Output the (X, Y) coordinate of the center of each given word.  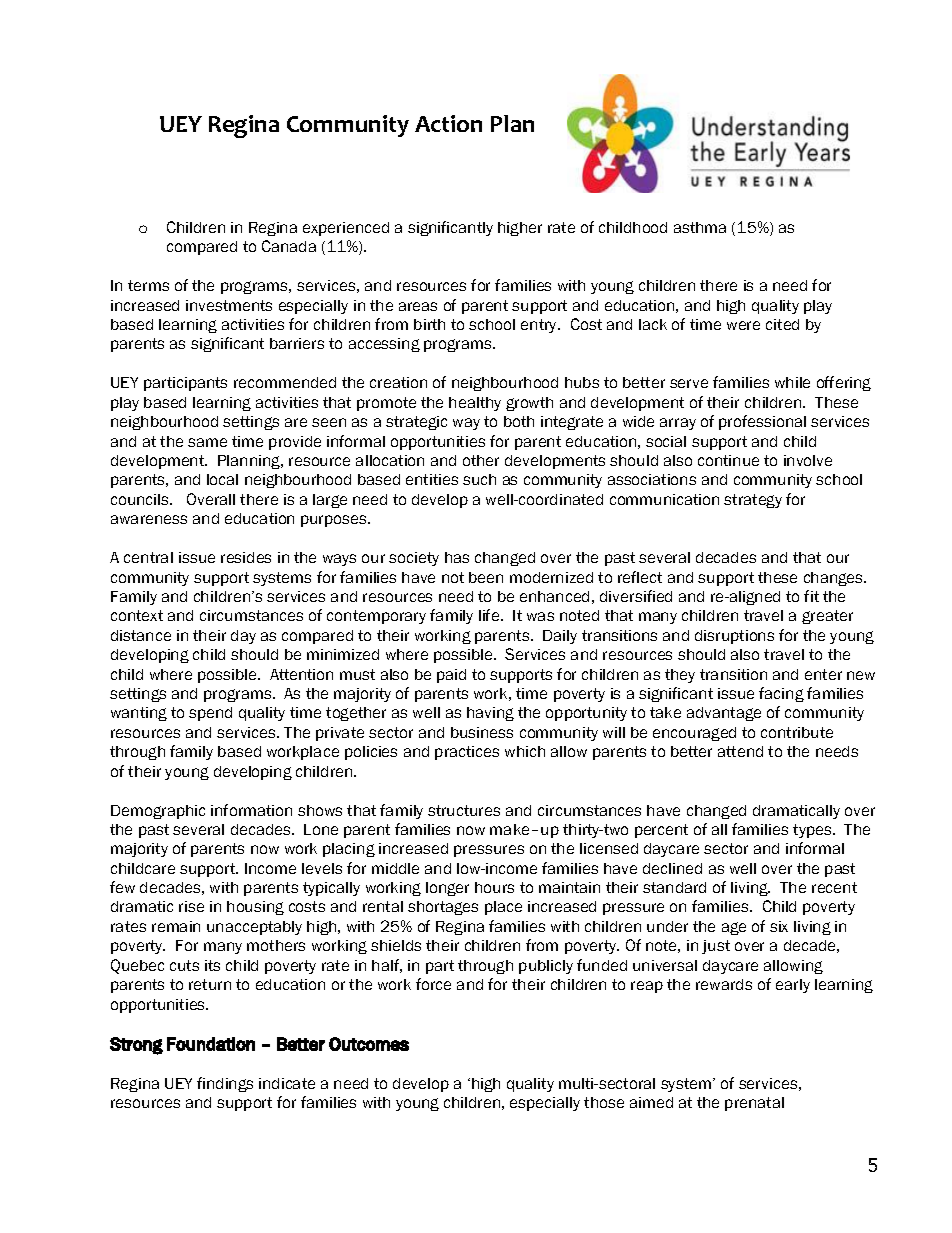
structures (464, 810)
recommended (285, 382)
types (813, 831)
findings (225, 1084)
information (251, 810)
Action (448, 123)
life (490, 615)
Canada (289, 246)
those (604, 1102)
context (137, 615)
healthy (475, 404)
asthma (700, 227)
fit (811, 596)
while (792, 382)
